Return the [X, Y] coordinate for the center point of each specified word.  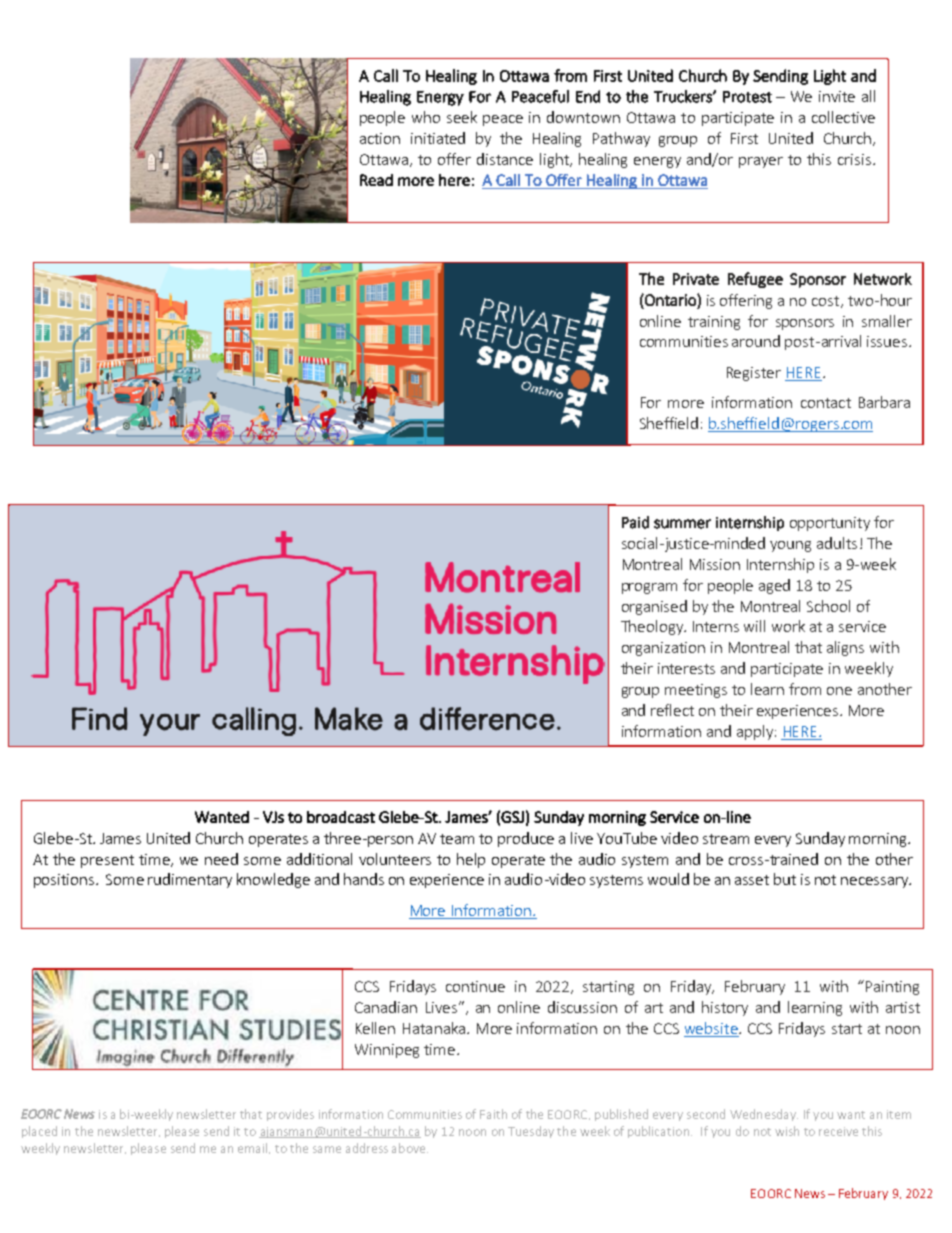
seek [462, 117]
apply [755, 732]
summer [682, 524]
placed [39, 1132]
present [107, 861]
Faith [493, 1114]
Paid [635, 522]
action [380, 138]
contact [826, 403]
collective [843, 117]
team [457, 839]
